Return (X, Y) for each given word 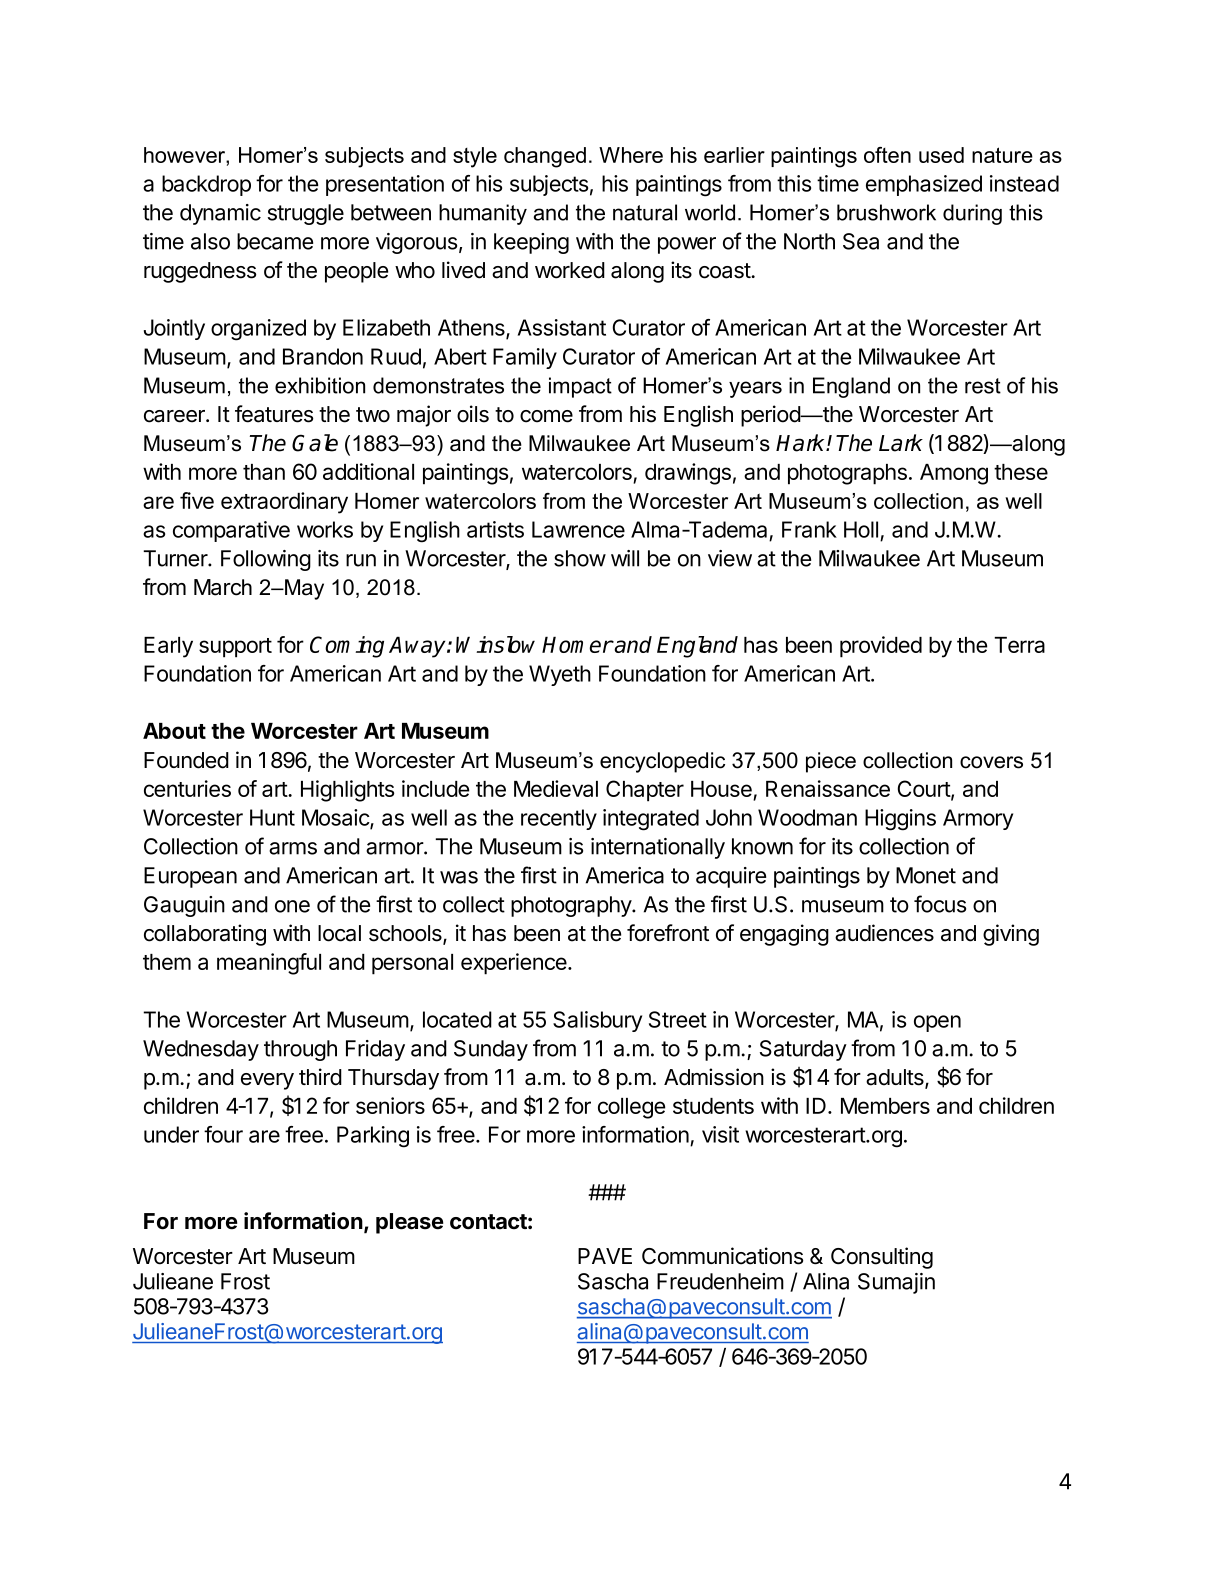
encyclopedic (662, 762)
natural (645, 212)
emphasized (924, 185)
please (409, 1223)
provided (881, 647)
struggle (306, 214)
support (235, 648)
